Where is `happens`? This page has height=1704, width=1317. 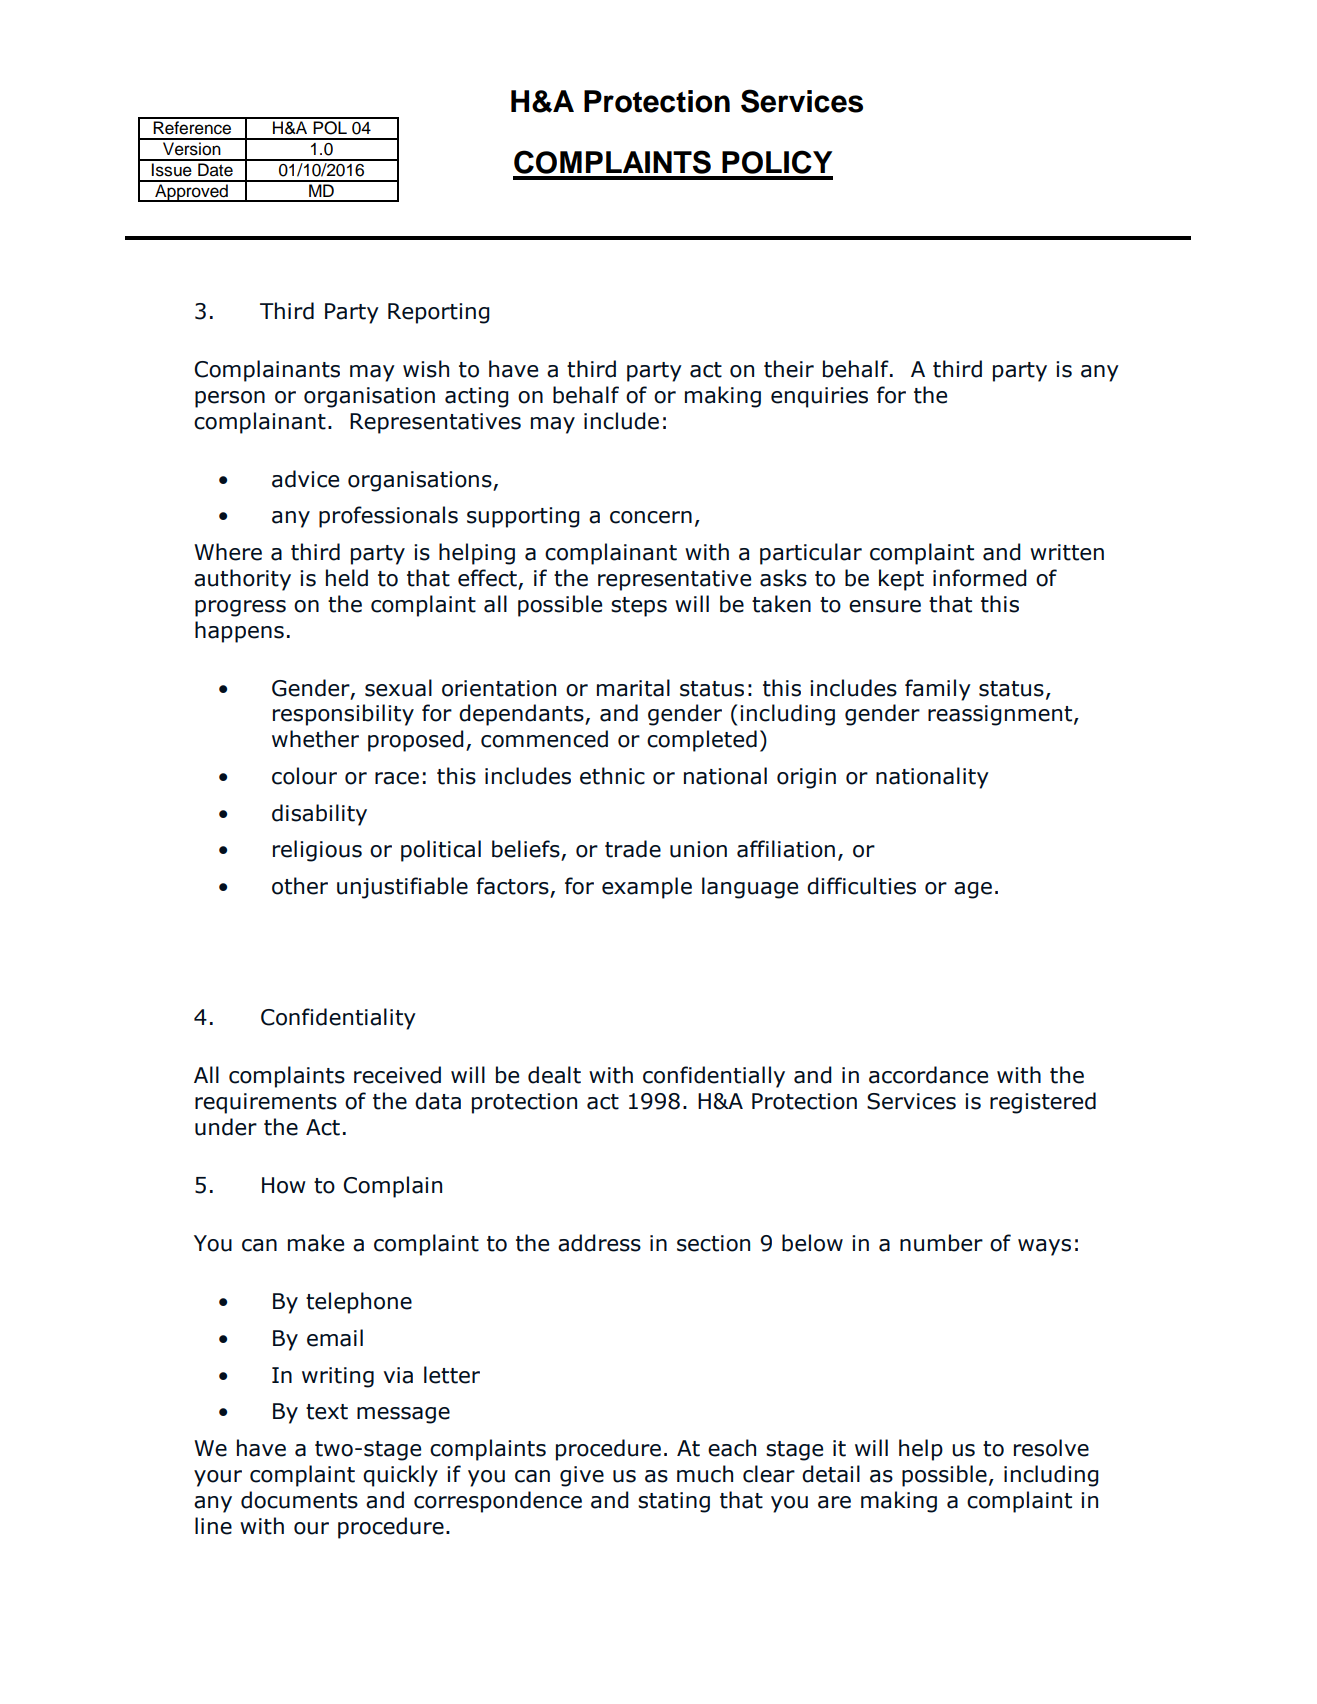 happens is located at coordinates (239, 632).
